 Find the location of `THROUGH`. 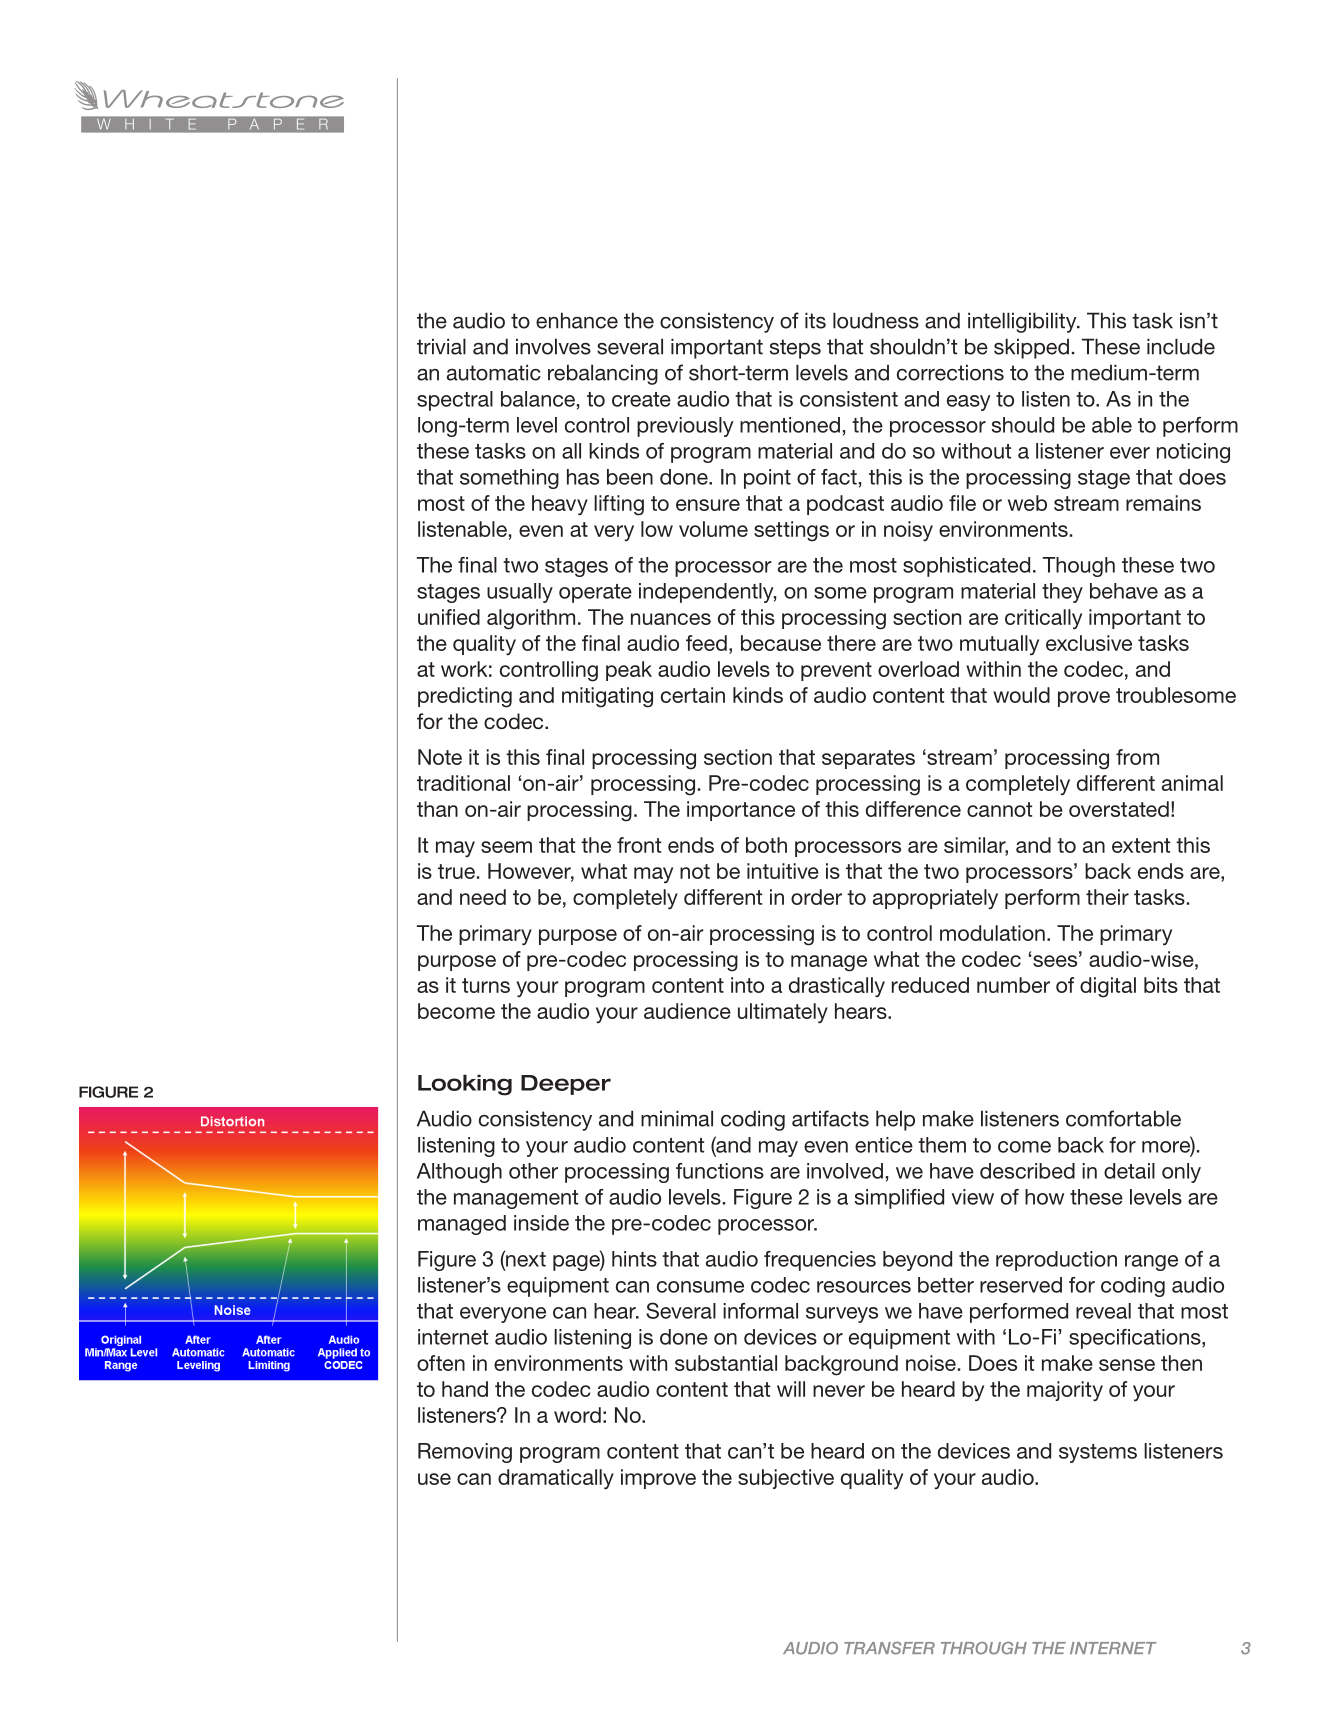

THROUGH is located at coordinates (984, 1648).
